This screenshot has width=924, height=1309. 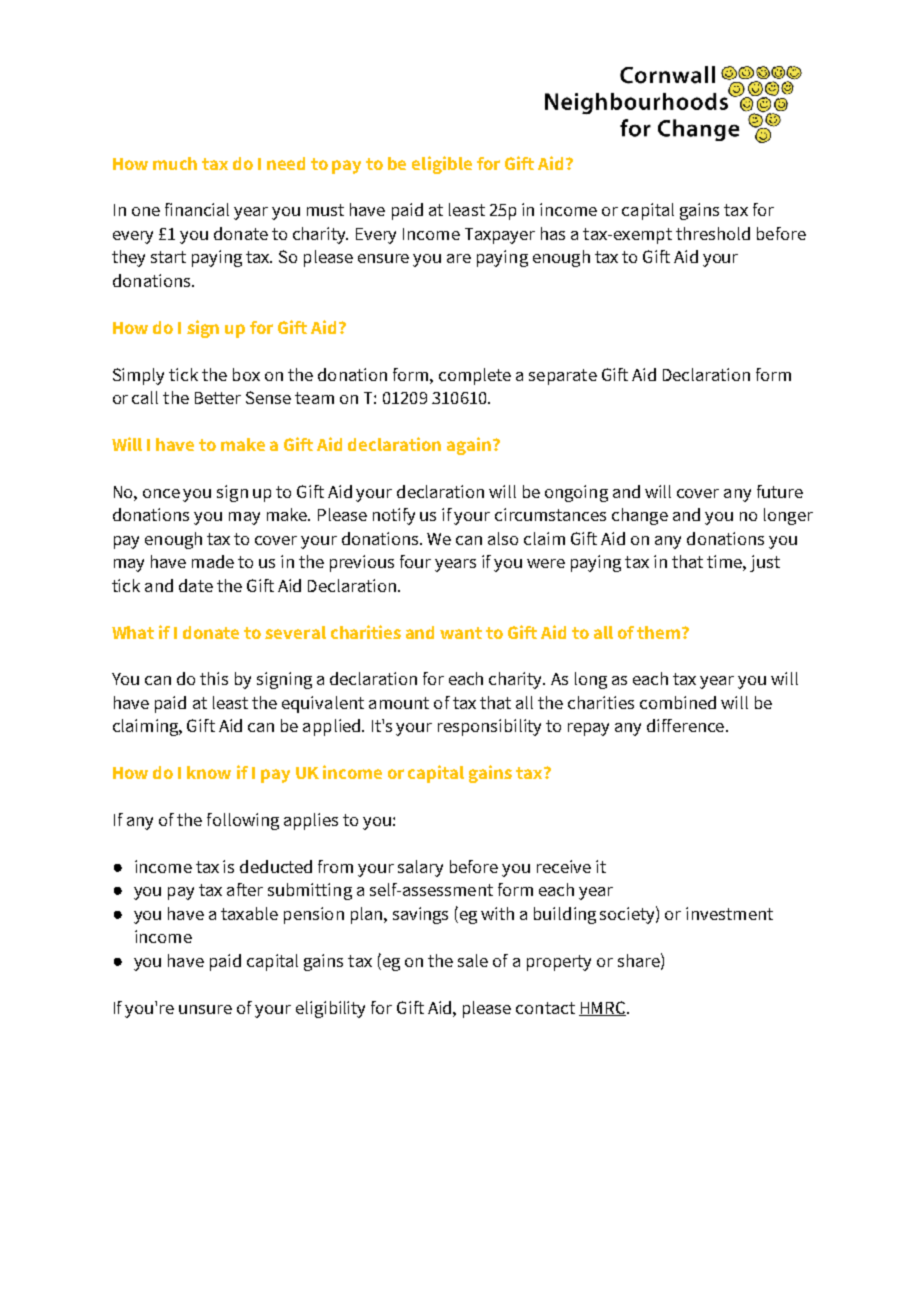 I want to click on financial, so click(x=197, y=209).
